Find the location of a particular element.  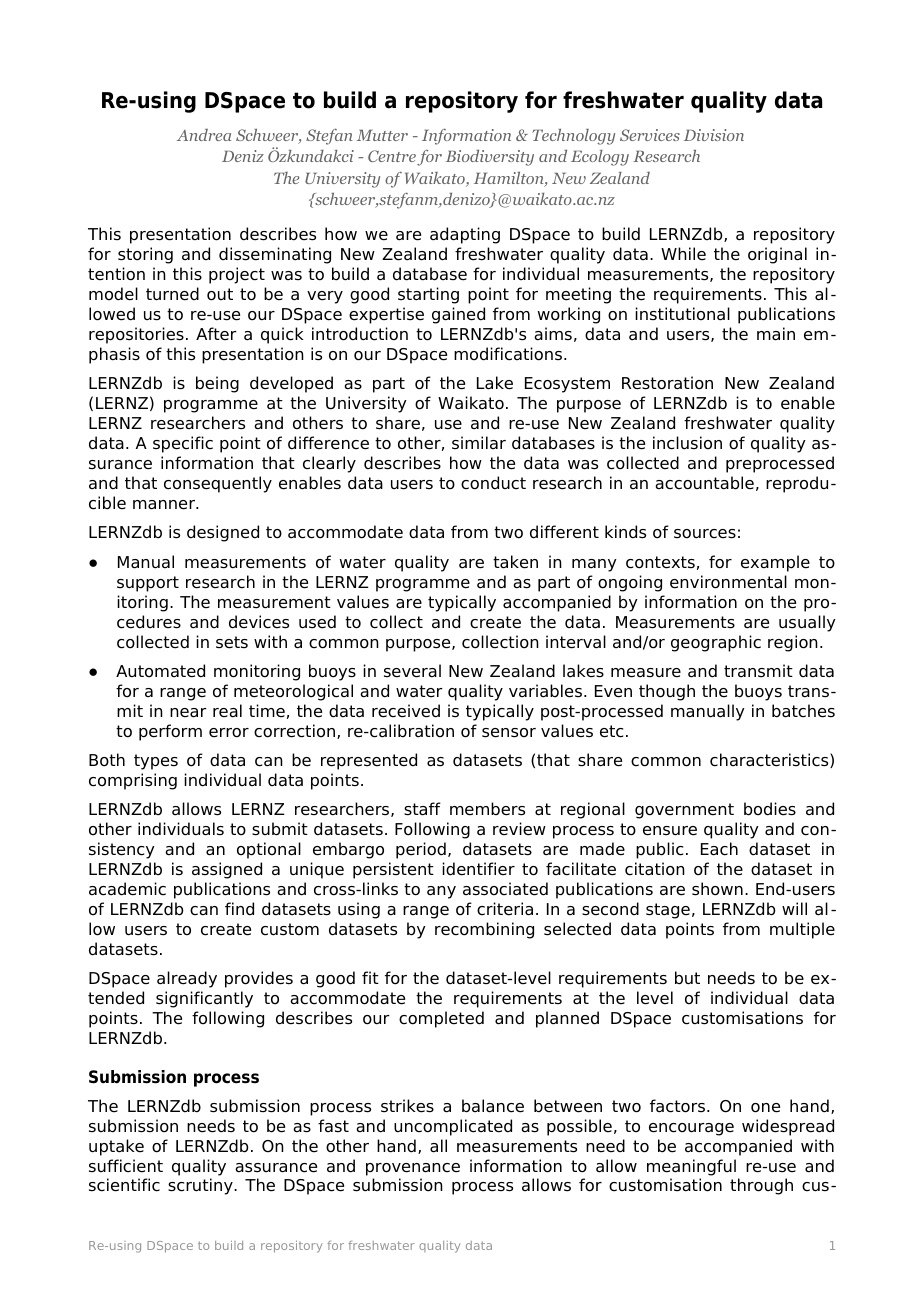

Biodiversity is located at coordinates (490, 158).
